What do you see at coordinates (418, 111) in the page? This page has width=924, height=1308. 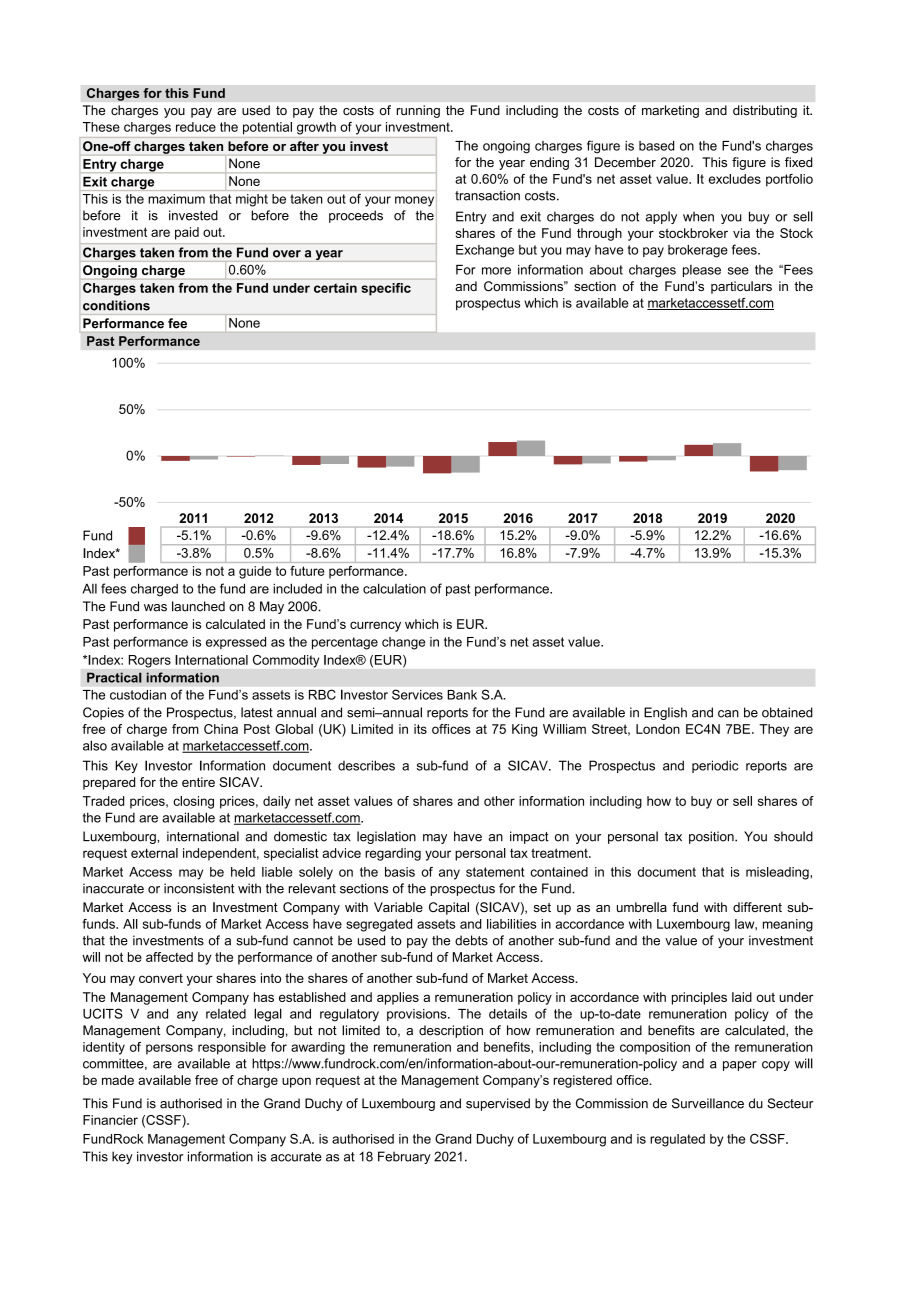 I see `running` at bounding box center [418, 111].
